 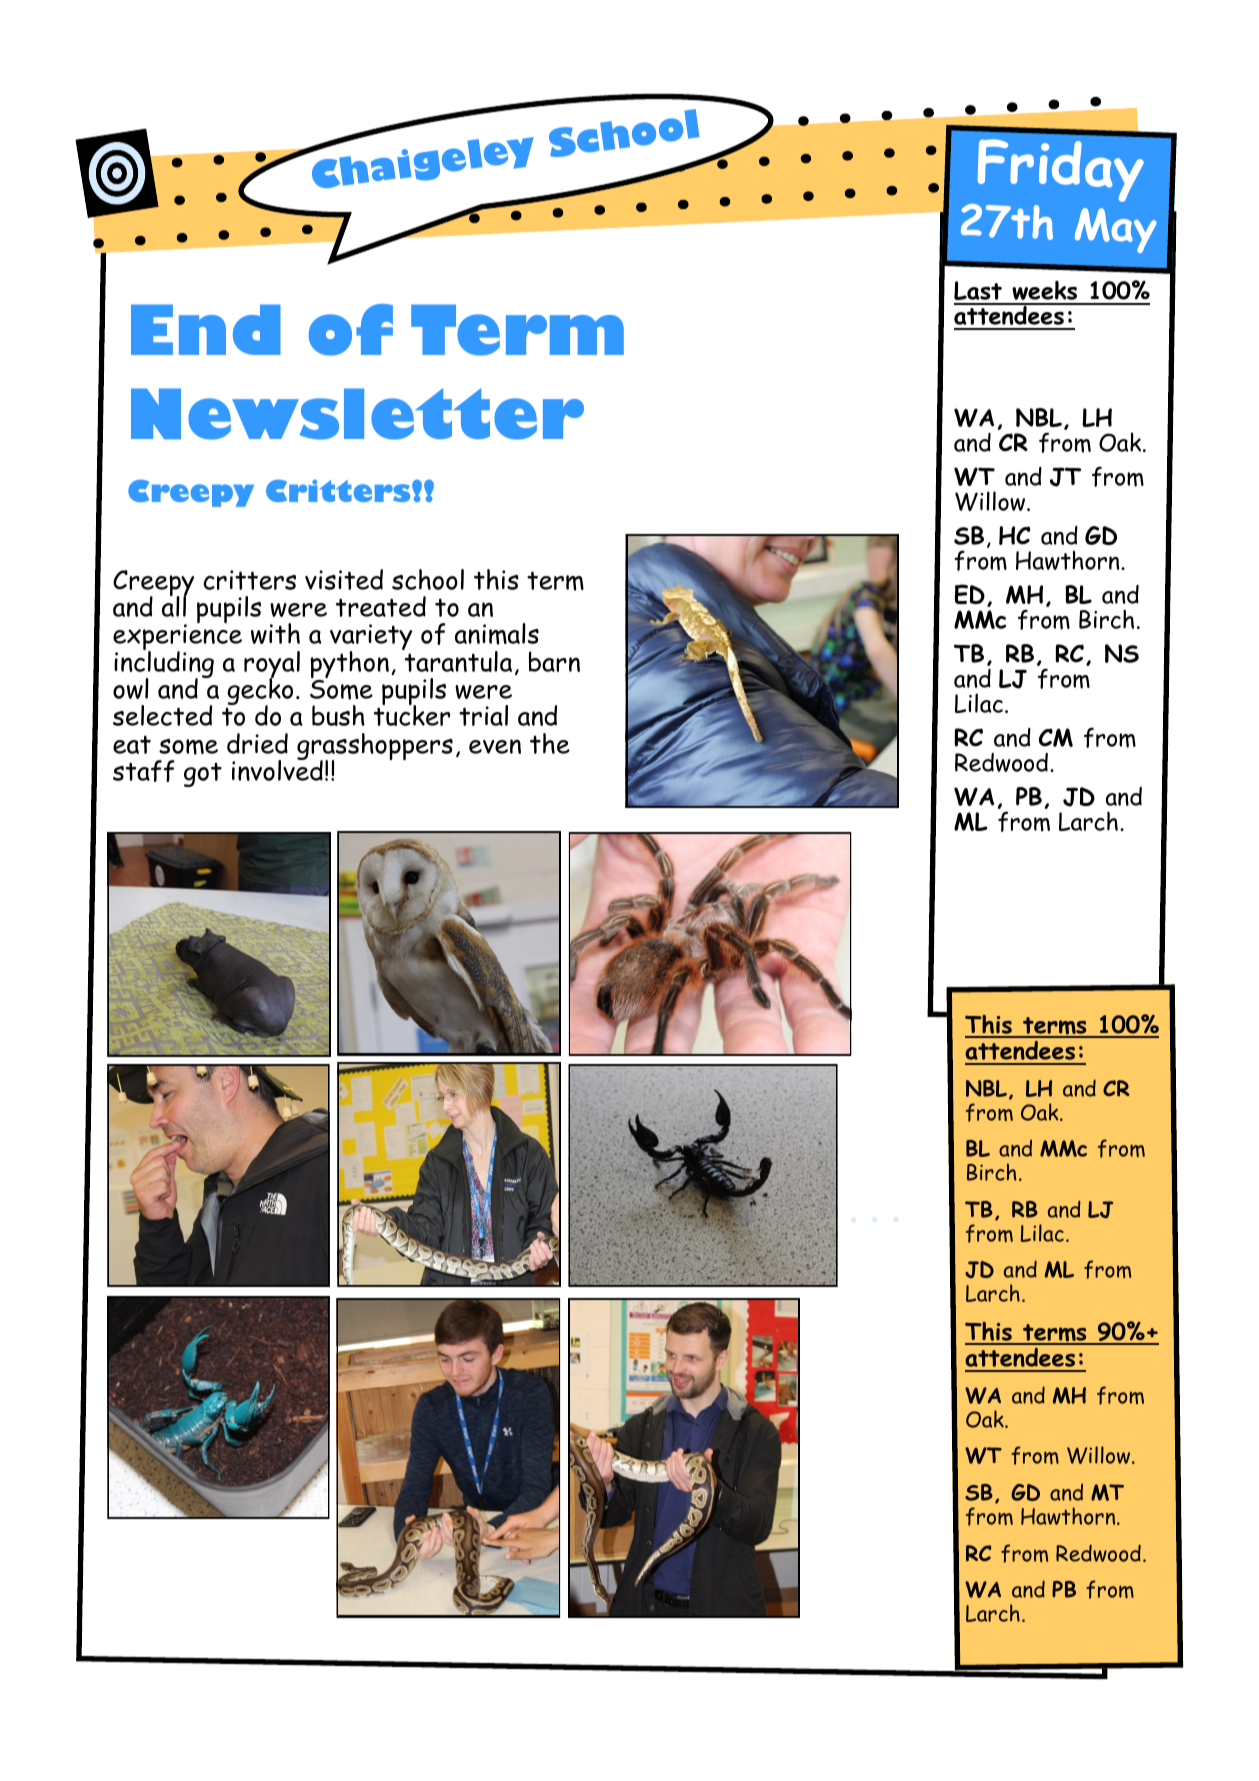 I want to click on grasshoppers, so click(x=375, y=748).
